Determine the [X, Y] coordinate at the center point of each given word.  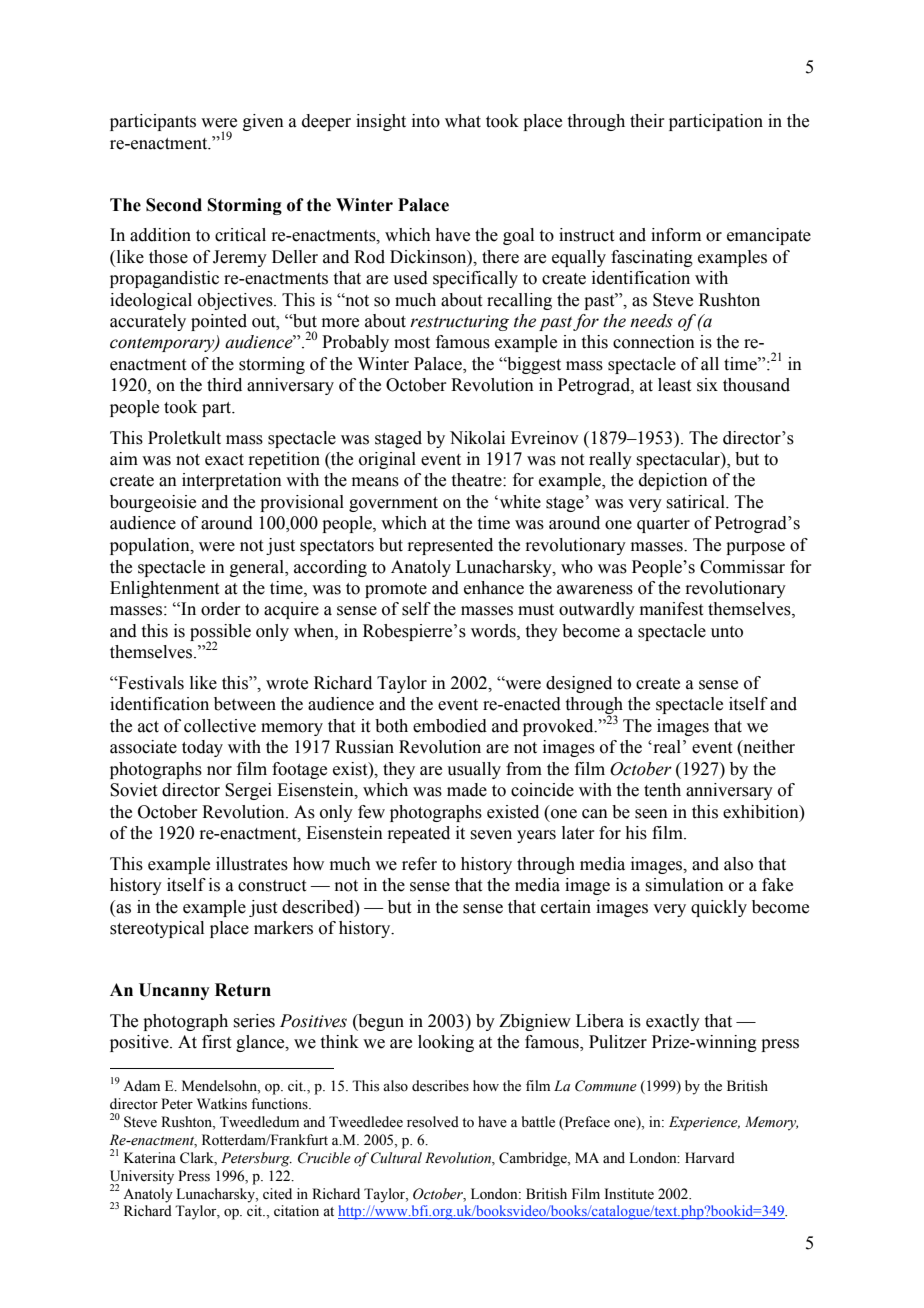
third [224, 385]
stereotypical [157, 929]
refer [419, 864]
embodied [450, 726]
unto [727, 632]
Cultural [396, 1158]
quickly [719, 908]
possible [220, 633]
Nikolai [477, 438]
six [707, 385]
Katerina [150, 1157]
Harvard [710, 1157]
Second [174, 205]
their [647, 121]
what [463, 121]
